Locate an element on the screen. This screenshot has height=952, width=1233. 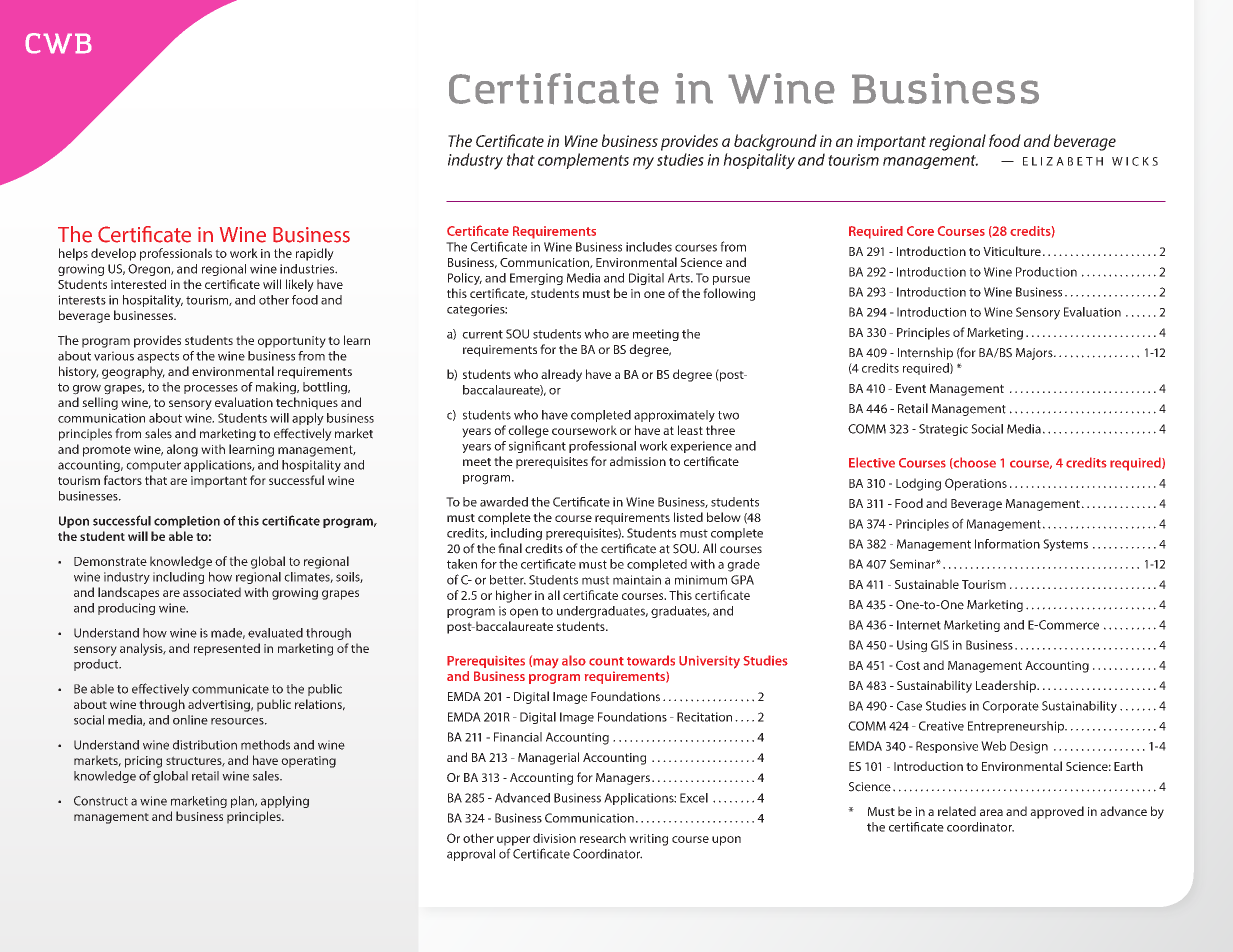
research is located at coordinates (603, 838).
